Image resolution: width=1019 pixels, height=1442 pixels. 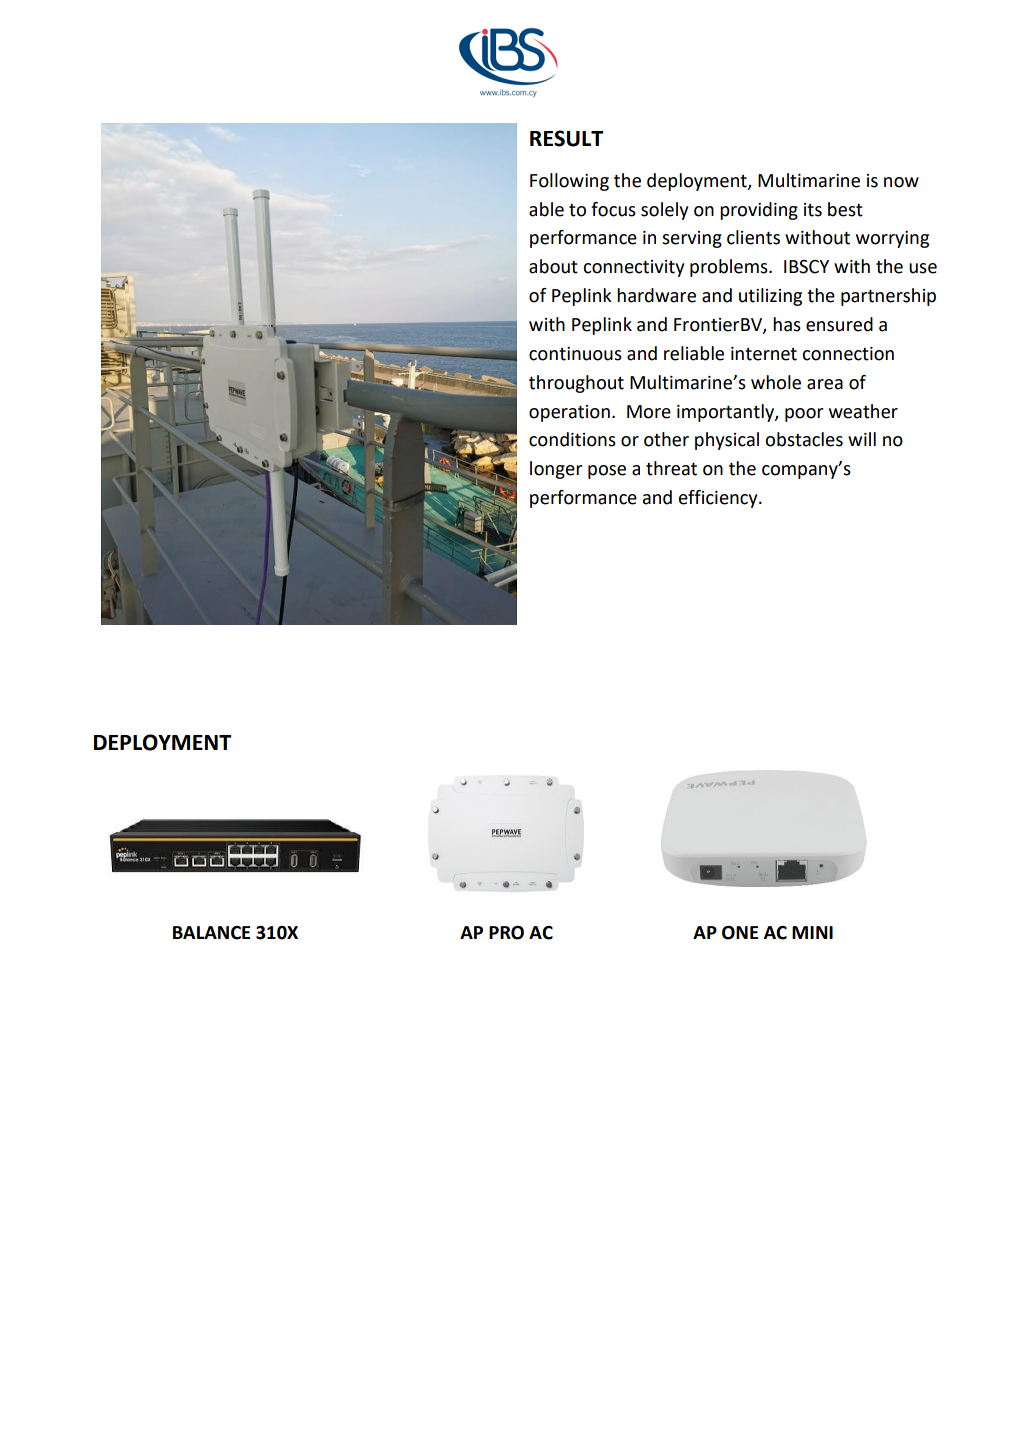 I want to click on MINI, so click(x=812, y=932).
